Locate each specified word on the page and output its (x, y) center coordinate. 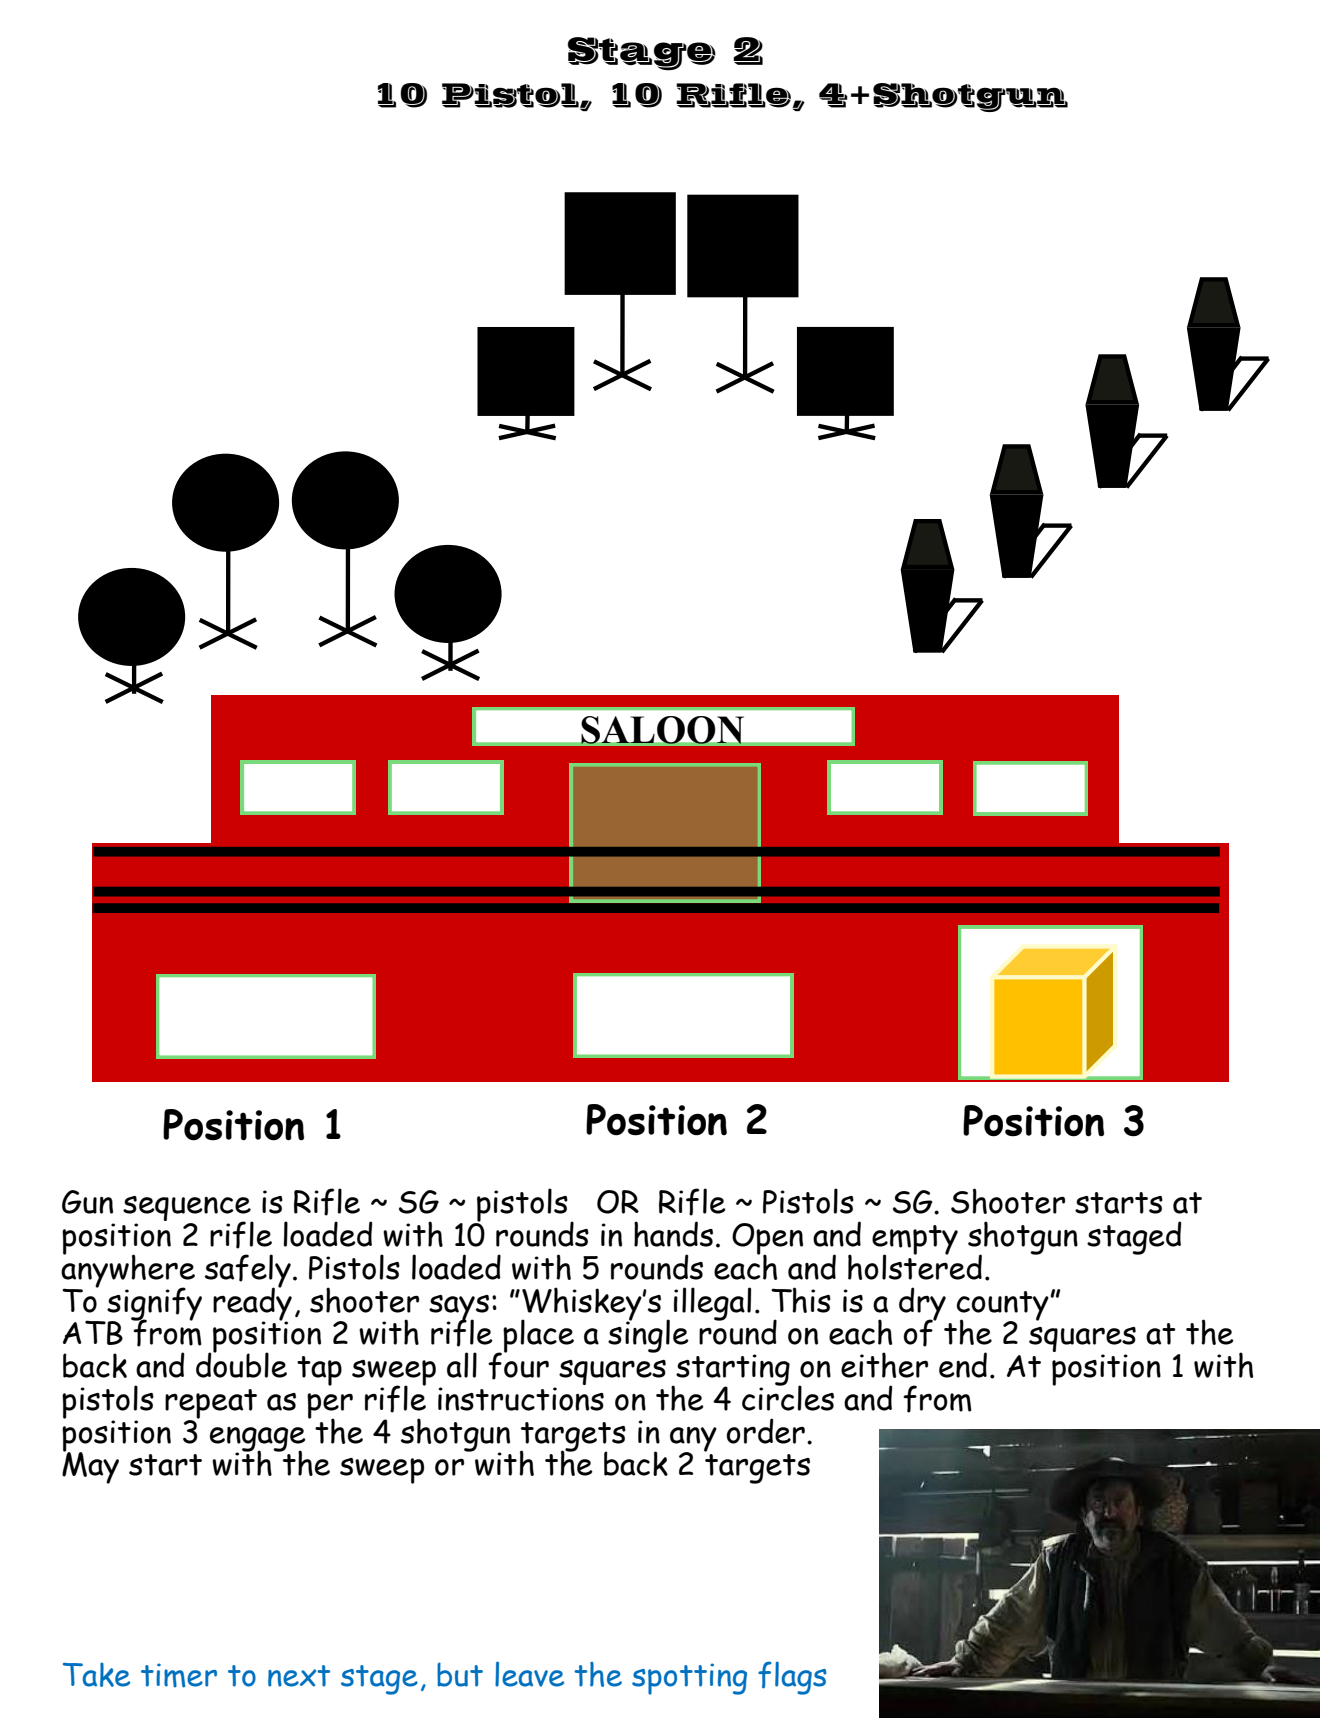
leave (529, 1674)
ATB (93, 1332)
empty (915, 1241)
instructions (521, 1399)
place (537, 1337)
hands (673, 1234)
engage (258, 1440)
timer (179, 1675)
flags (792, 1678)
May (90, 1467)
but (460, 1674)
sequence (188, 1210)
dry (922, 1305)
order (765, 1431)
